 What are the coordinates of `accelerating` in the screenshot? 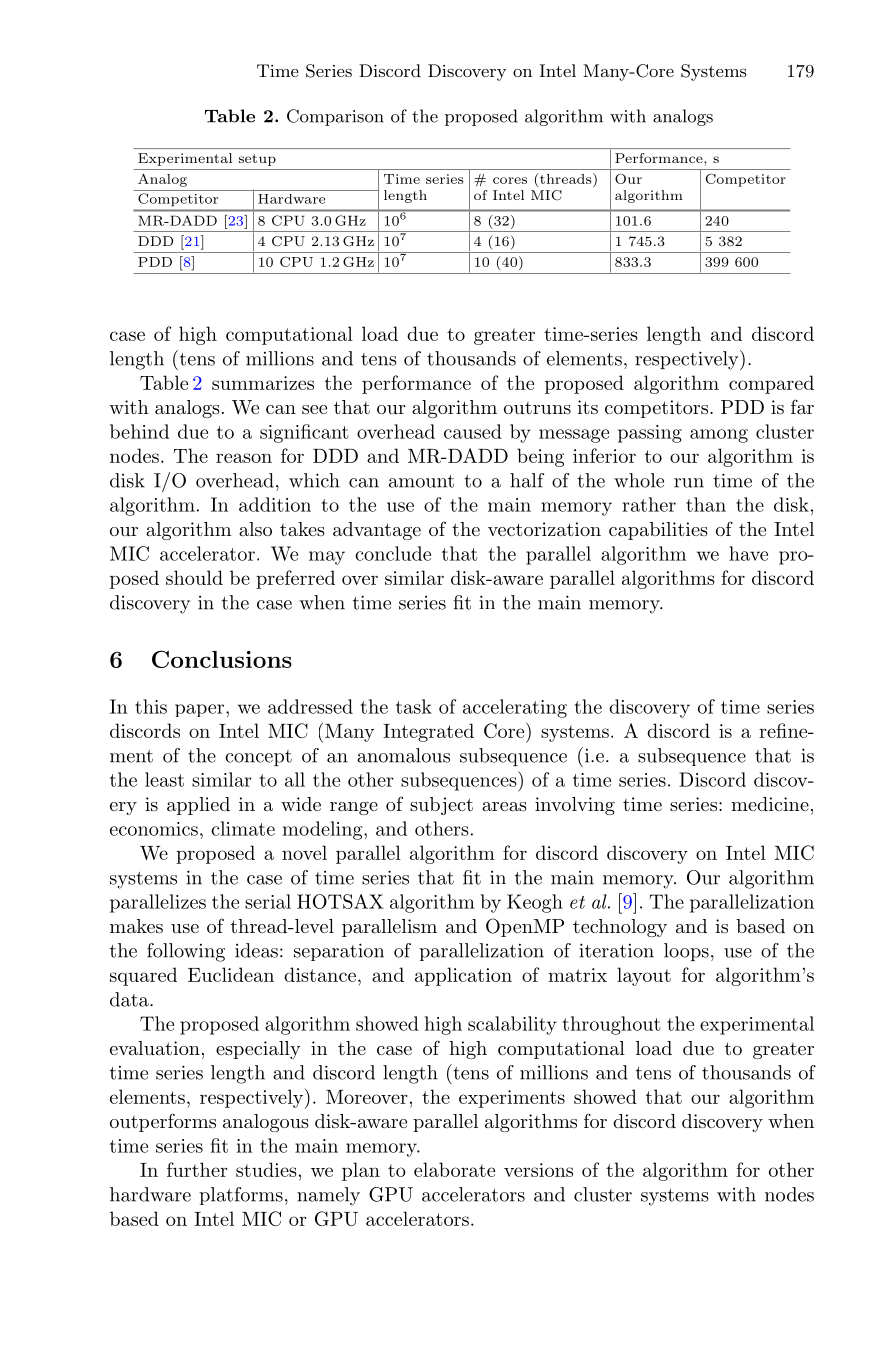 It's located at (515, 708).
